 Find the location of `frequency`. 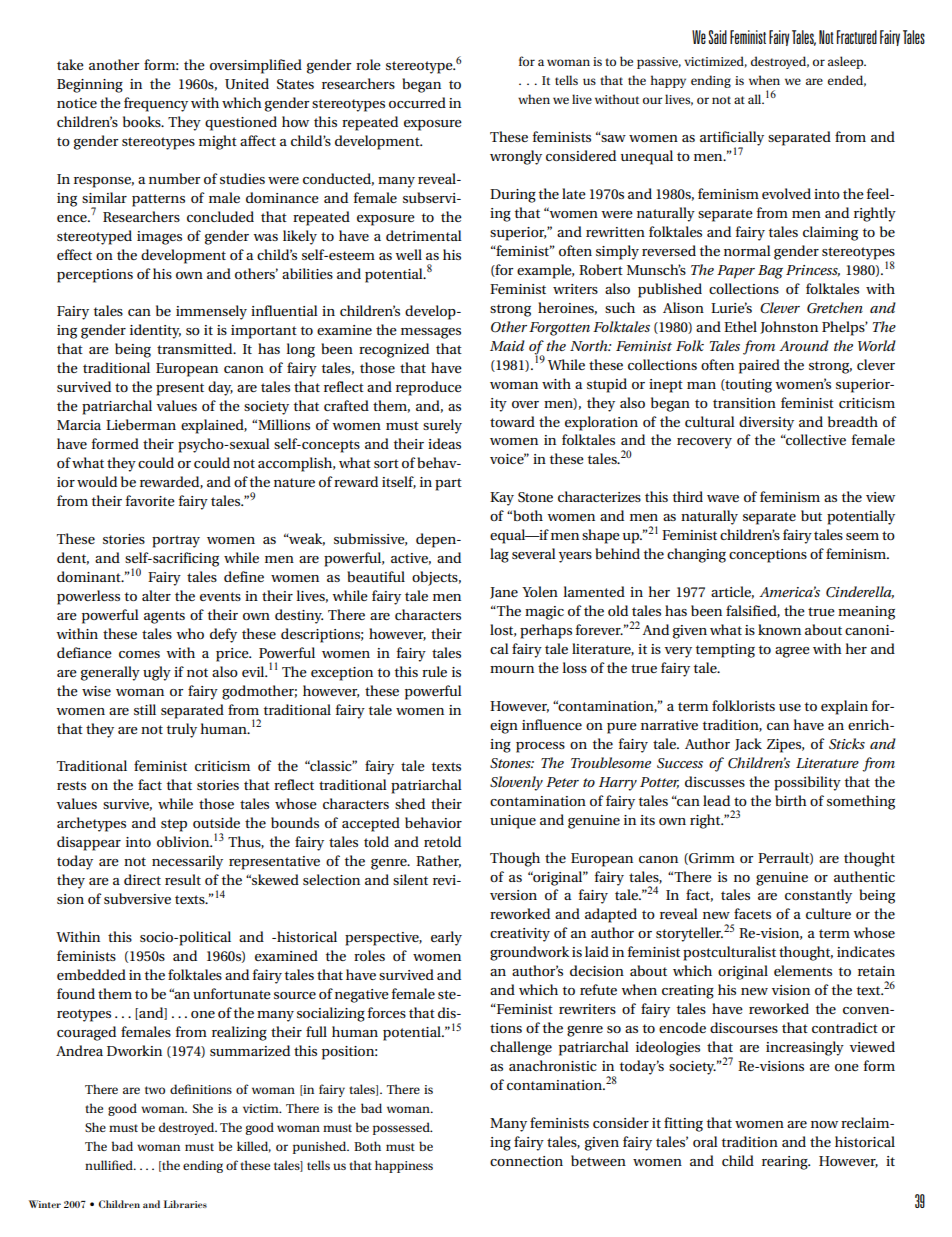

frequency is located at coordinates (156, 104).
